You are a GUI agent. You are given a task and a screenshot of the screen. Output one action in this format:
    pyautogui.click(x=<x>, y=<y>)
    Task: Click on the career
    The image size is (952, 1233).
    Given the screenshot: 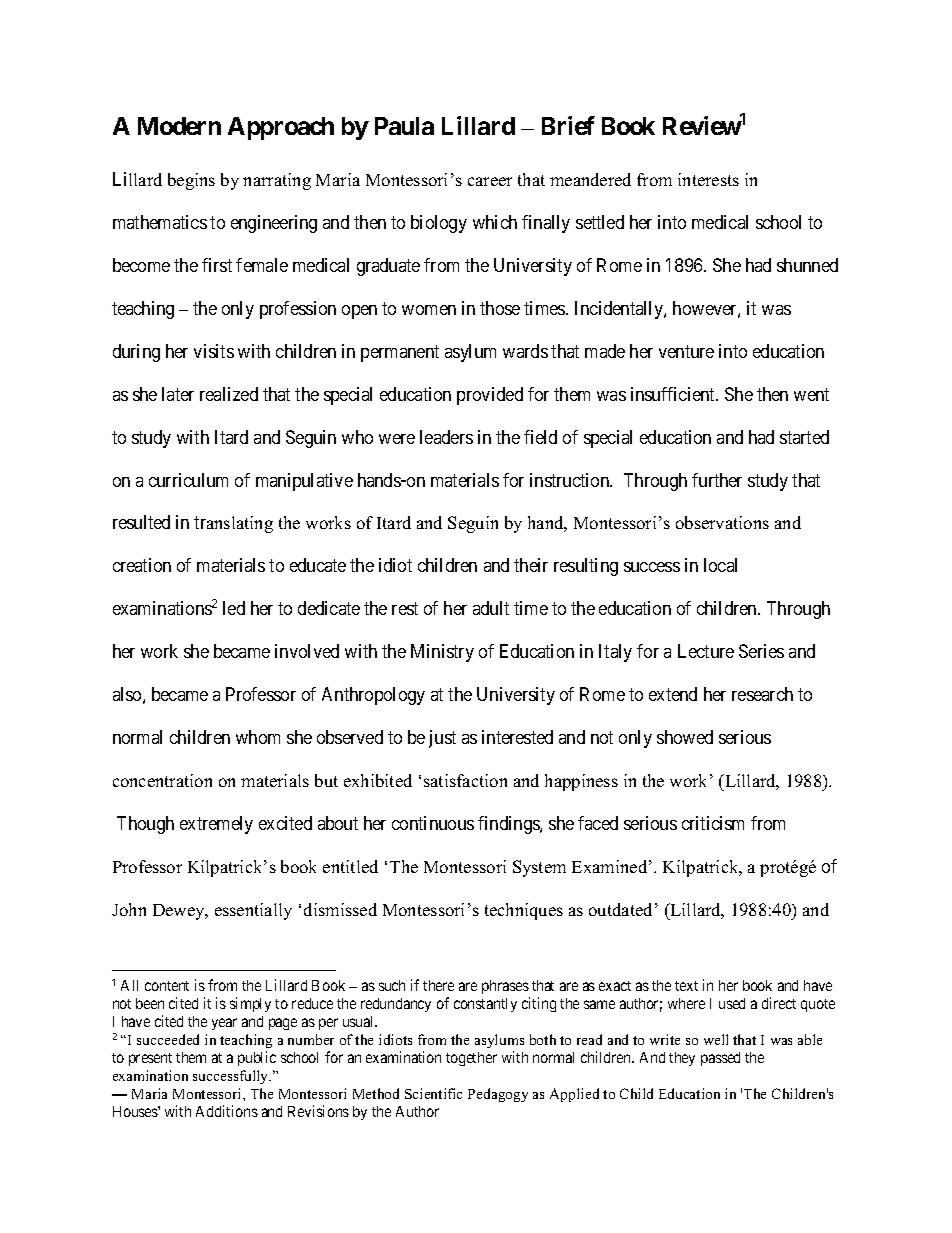 What is the action you would take?
    pyautogui.click(x=490, y=181)
